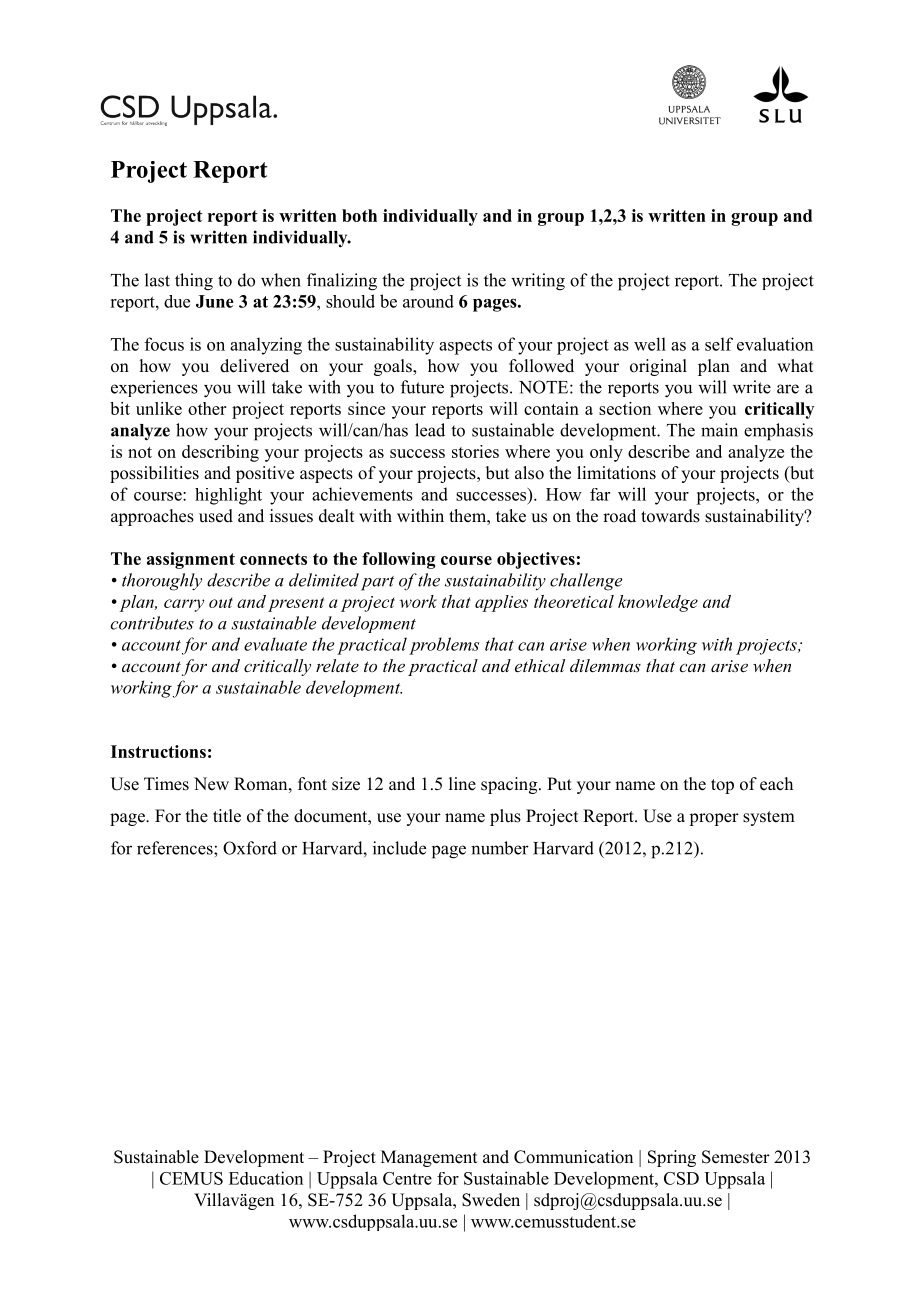 This page has height=1308, width=924. Describe the element at coordinates (719, 344) in the page. I see `self` at that location.
